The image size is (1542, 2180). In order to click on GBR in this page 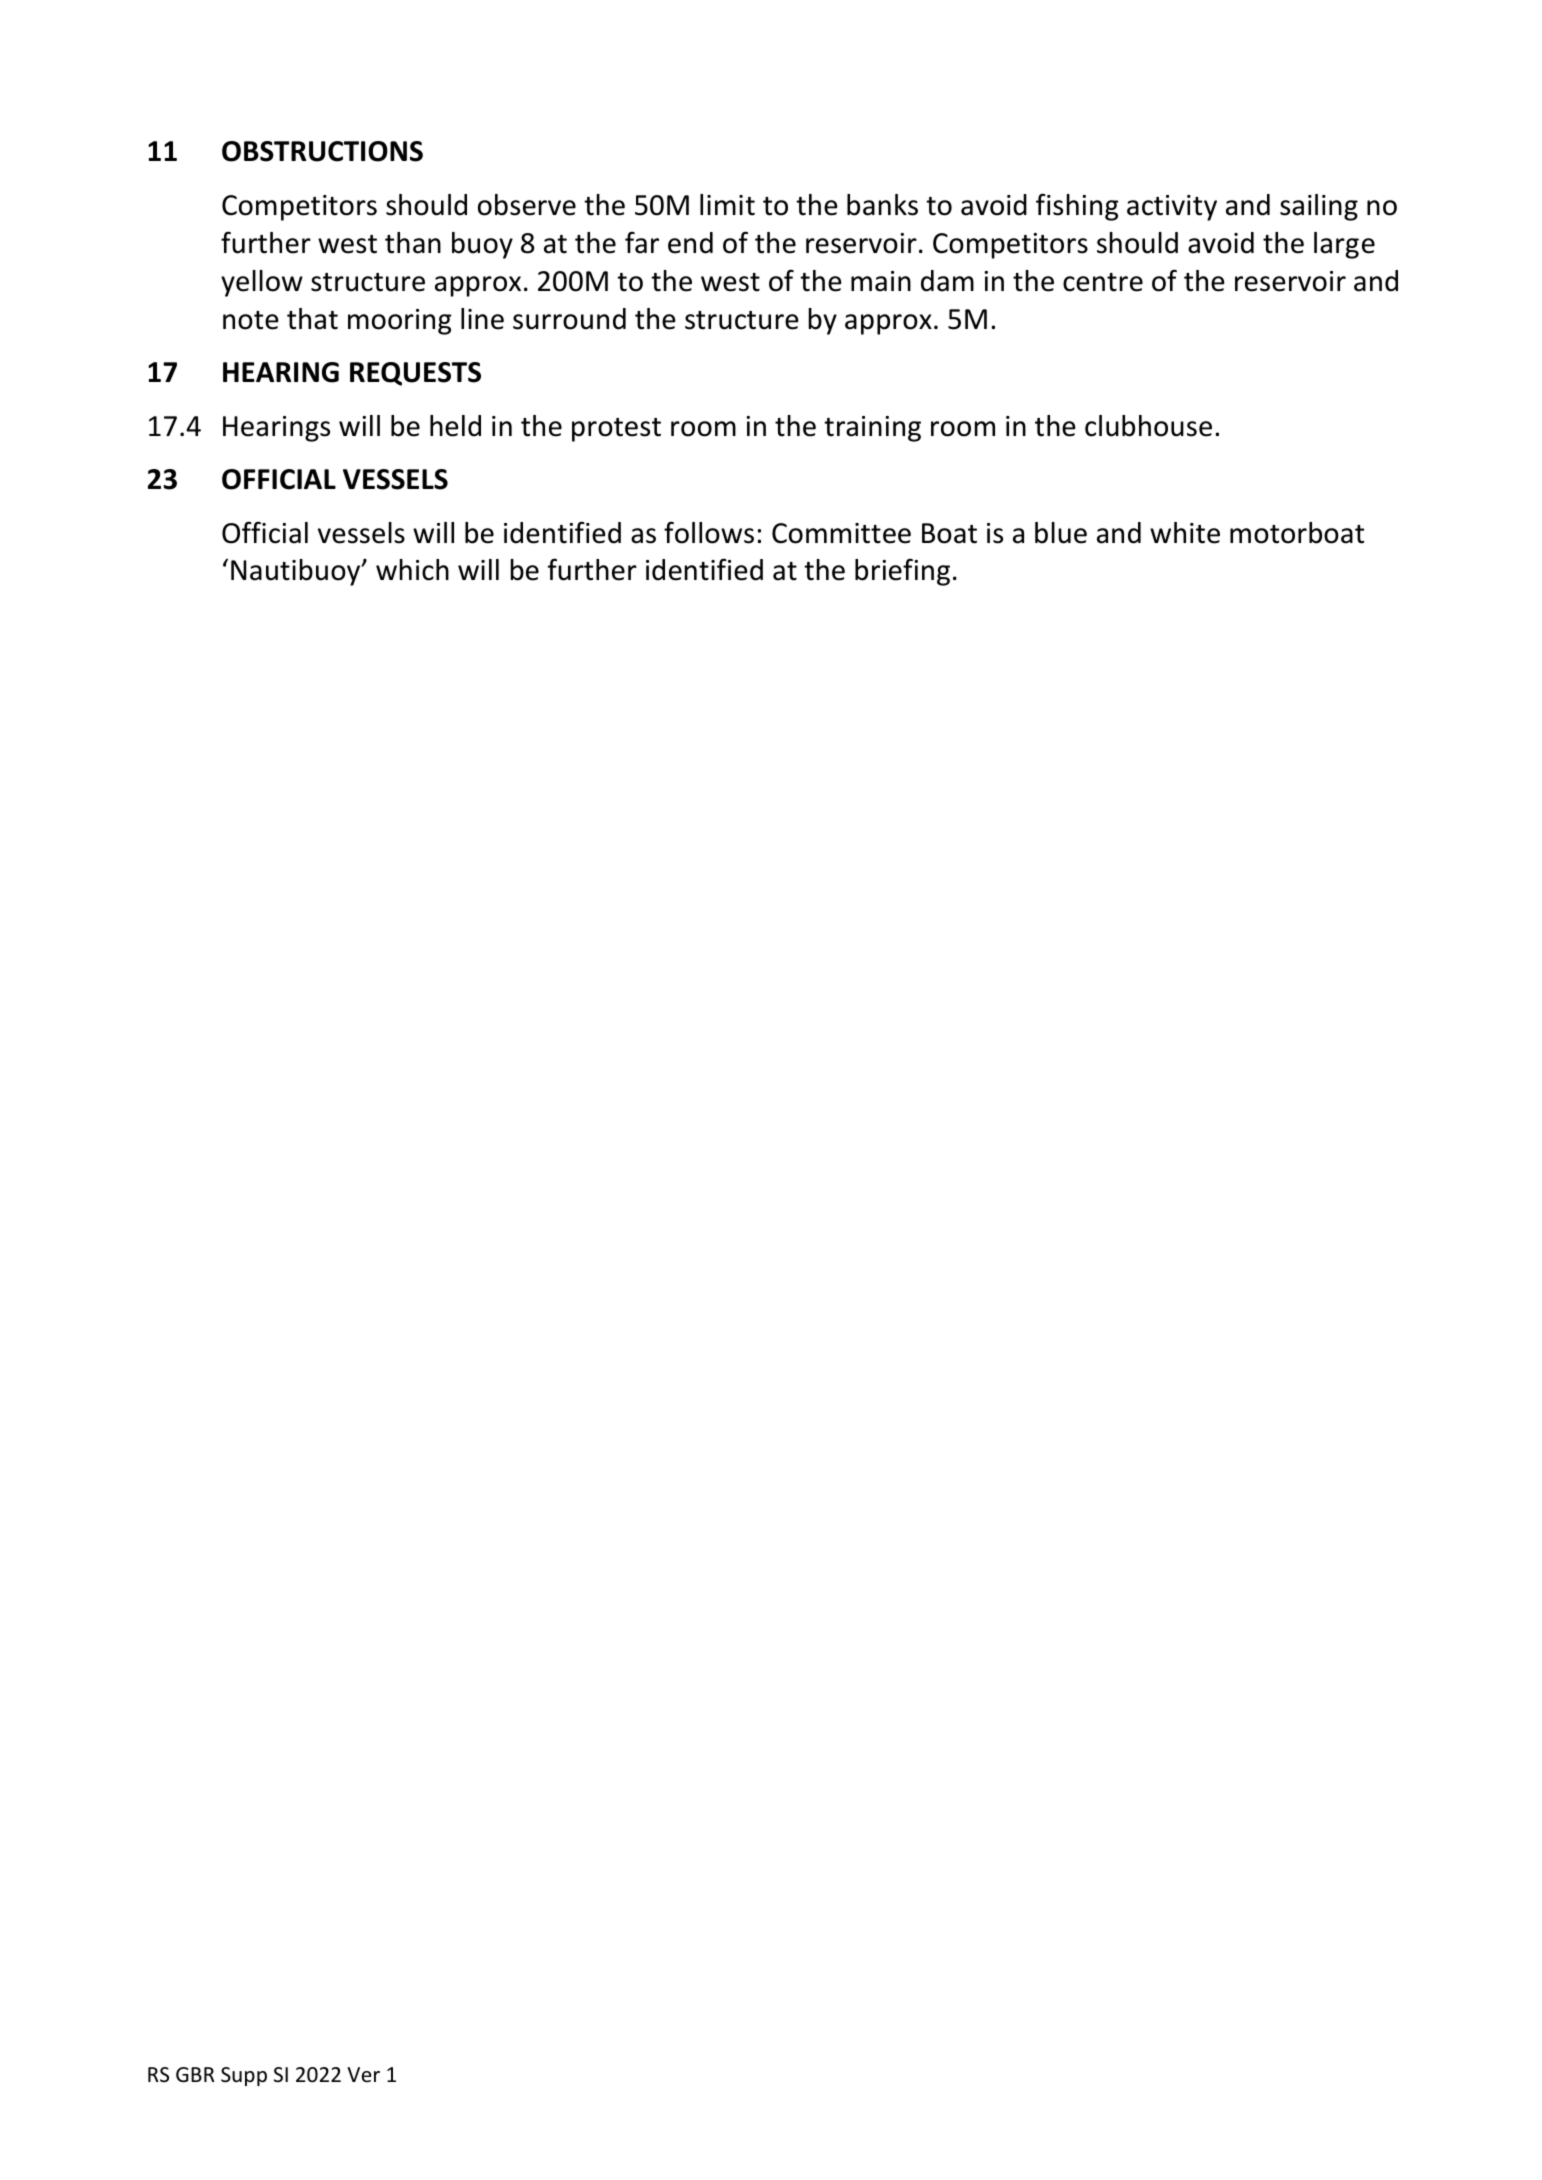, I will do `click(195, 2074)`.
